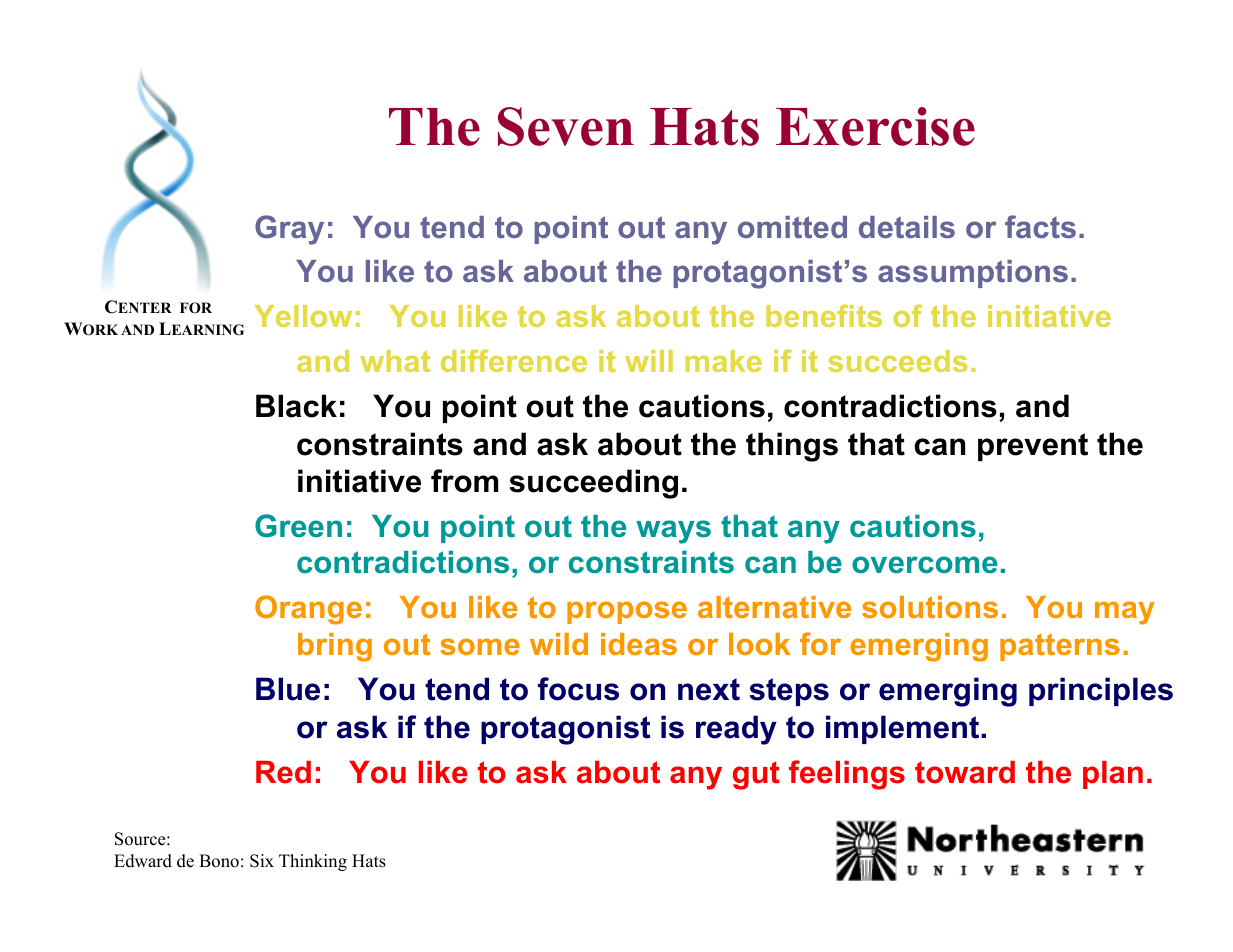 This screenshot has width=1233, height=952. What do you see at coordinates (1033, 447) in the screenshot?
I see `prevent` at bounding box center [1033, 447].
